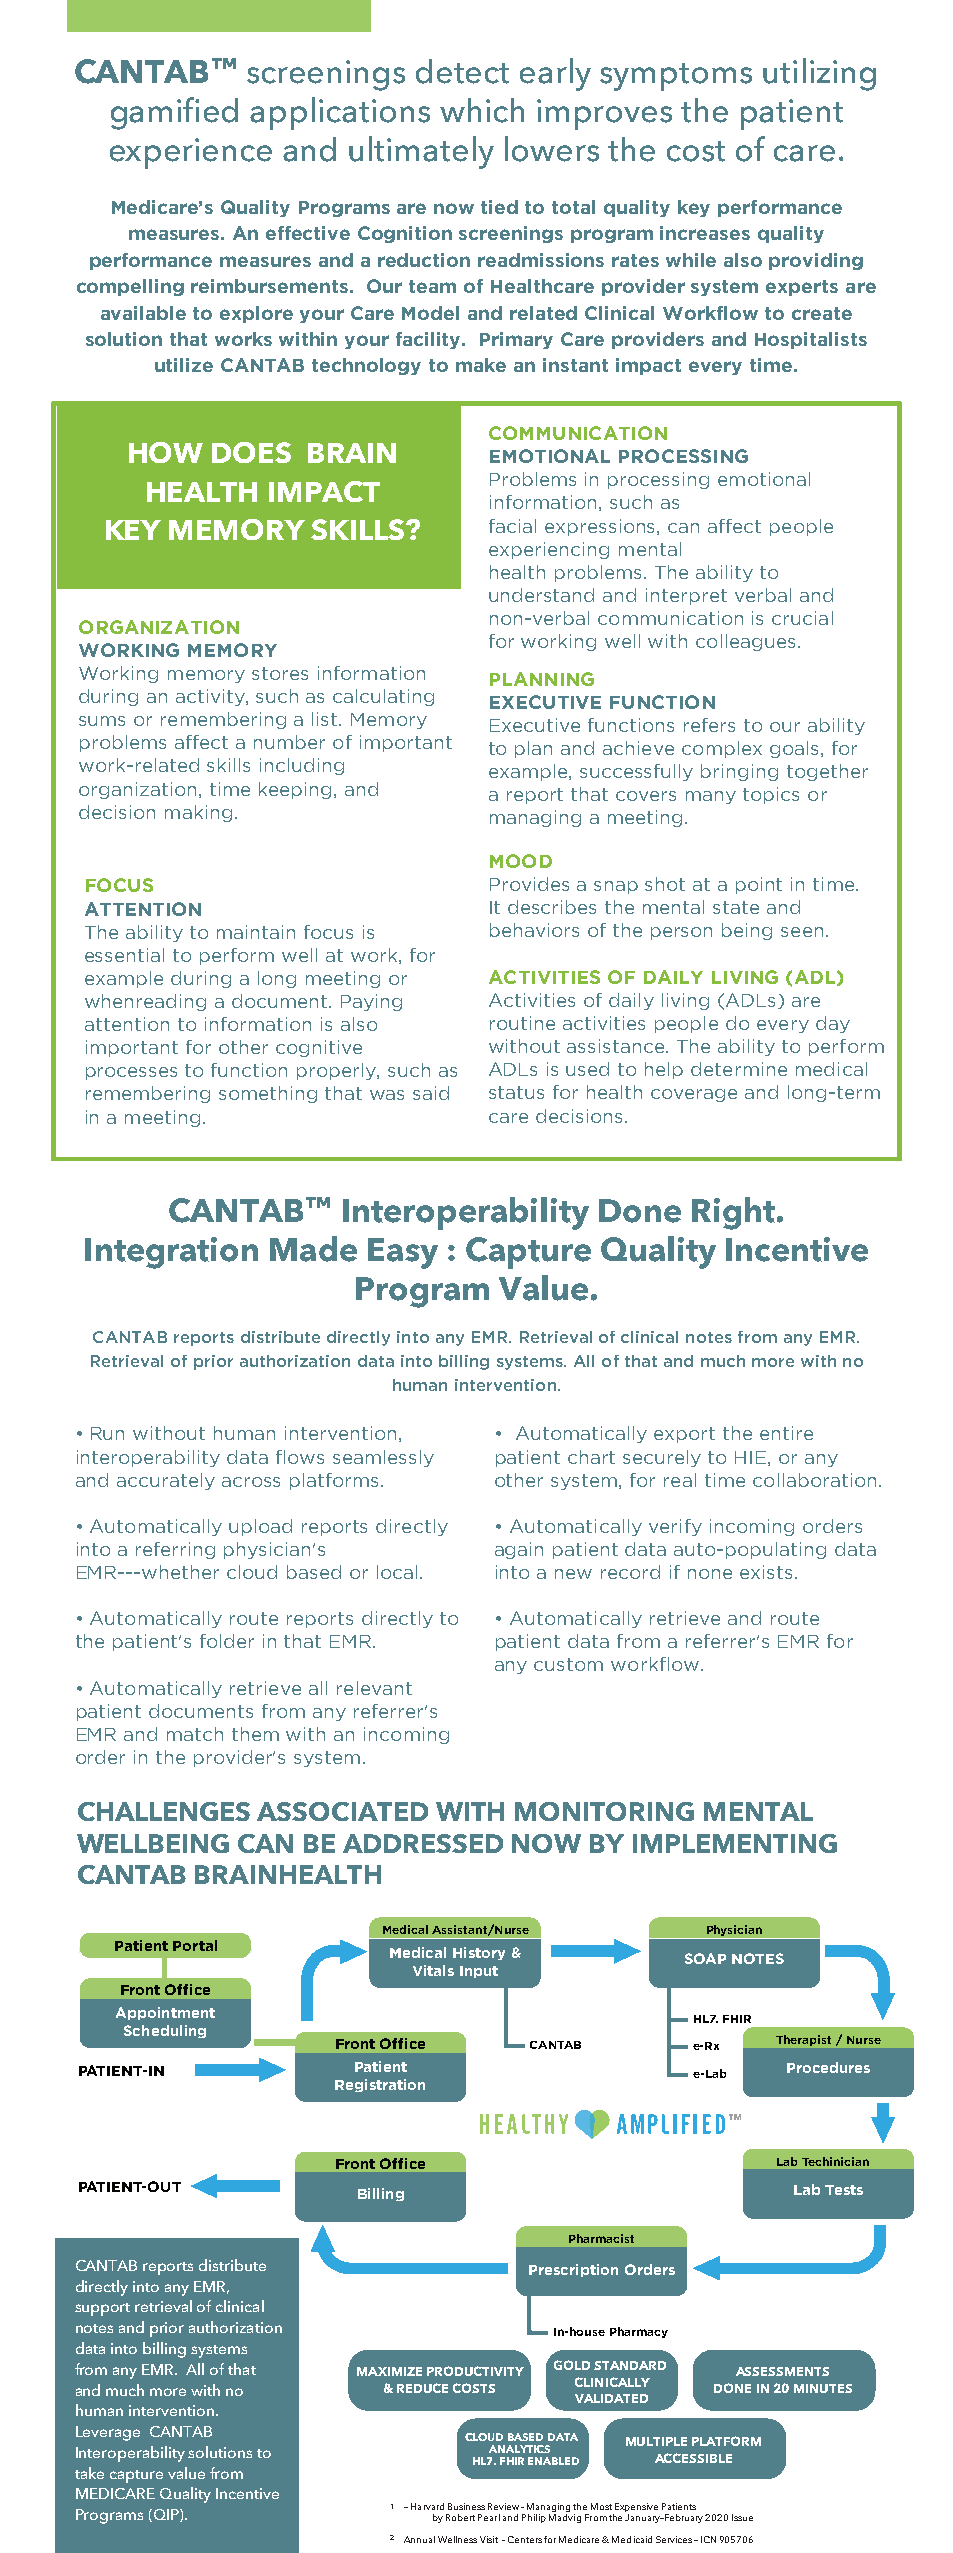 This document has height=2553, width=953. Describe the element at coordinates (124, 955) in the document. I see `essential` at that location.
